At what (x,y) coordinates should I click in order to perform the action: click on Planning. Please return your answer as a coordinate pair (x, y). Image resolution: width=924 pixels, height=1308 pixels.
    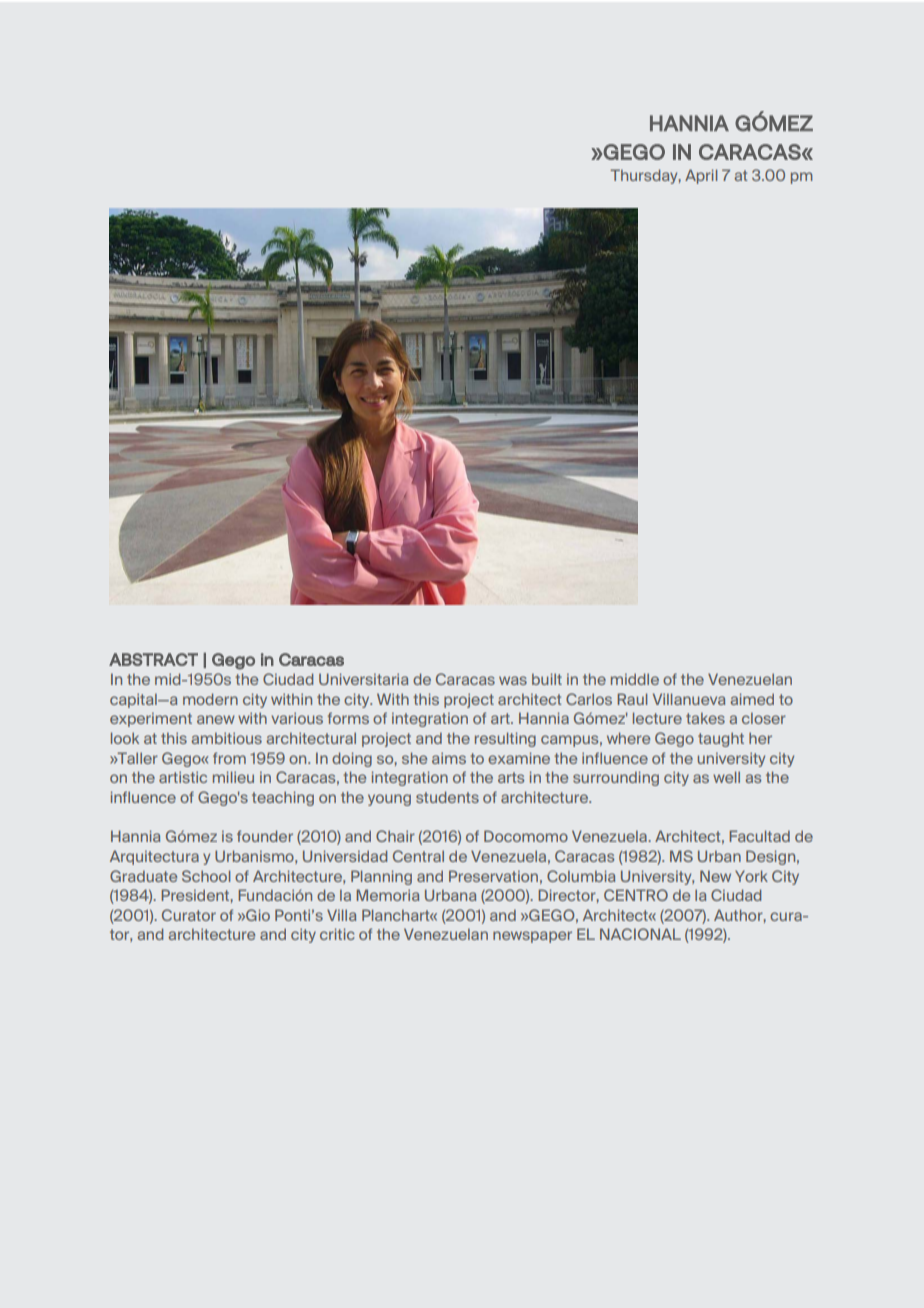
    Looking at the image, I should click on (381, 877).
